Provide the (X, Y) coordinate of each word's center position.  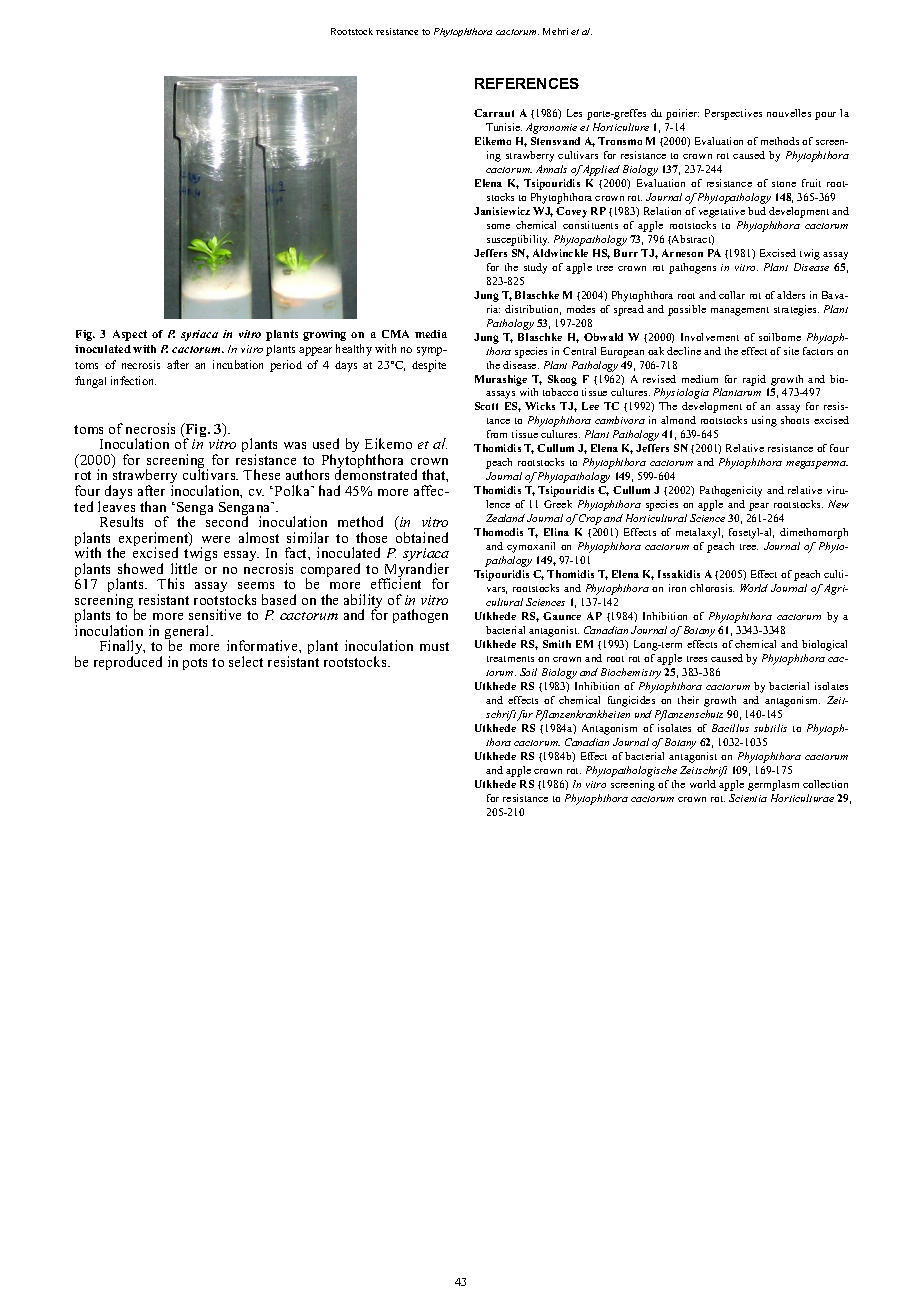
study (535, 268)
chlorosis (712, 588)
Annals (551, 169)
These (261, 474)
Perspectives (733, 114)
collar (732, 295)
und (643, 714)
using (764, 421)
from (497, 434)
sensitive (215, 614)
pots (195, 664)
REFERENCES (527, 83)
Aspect (130, 335)
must (434, 646)
